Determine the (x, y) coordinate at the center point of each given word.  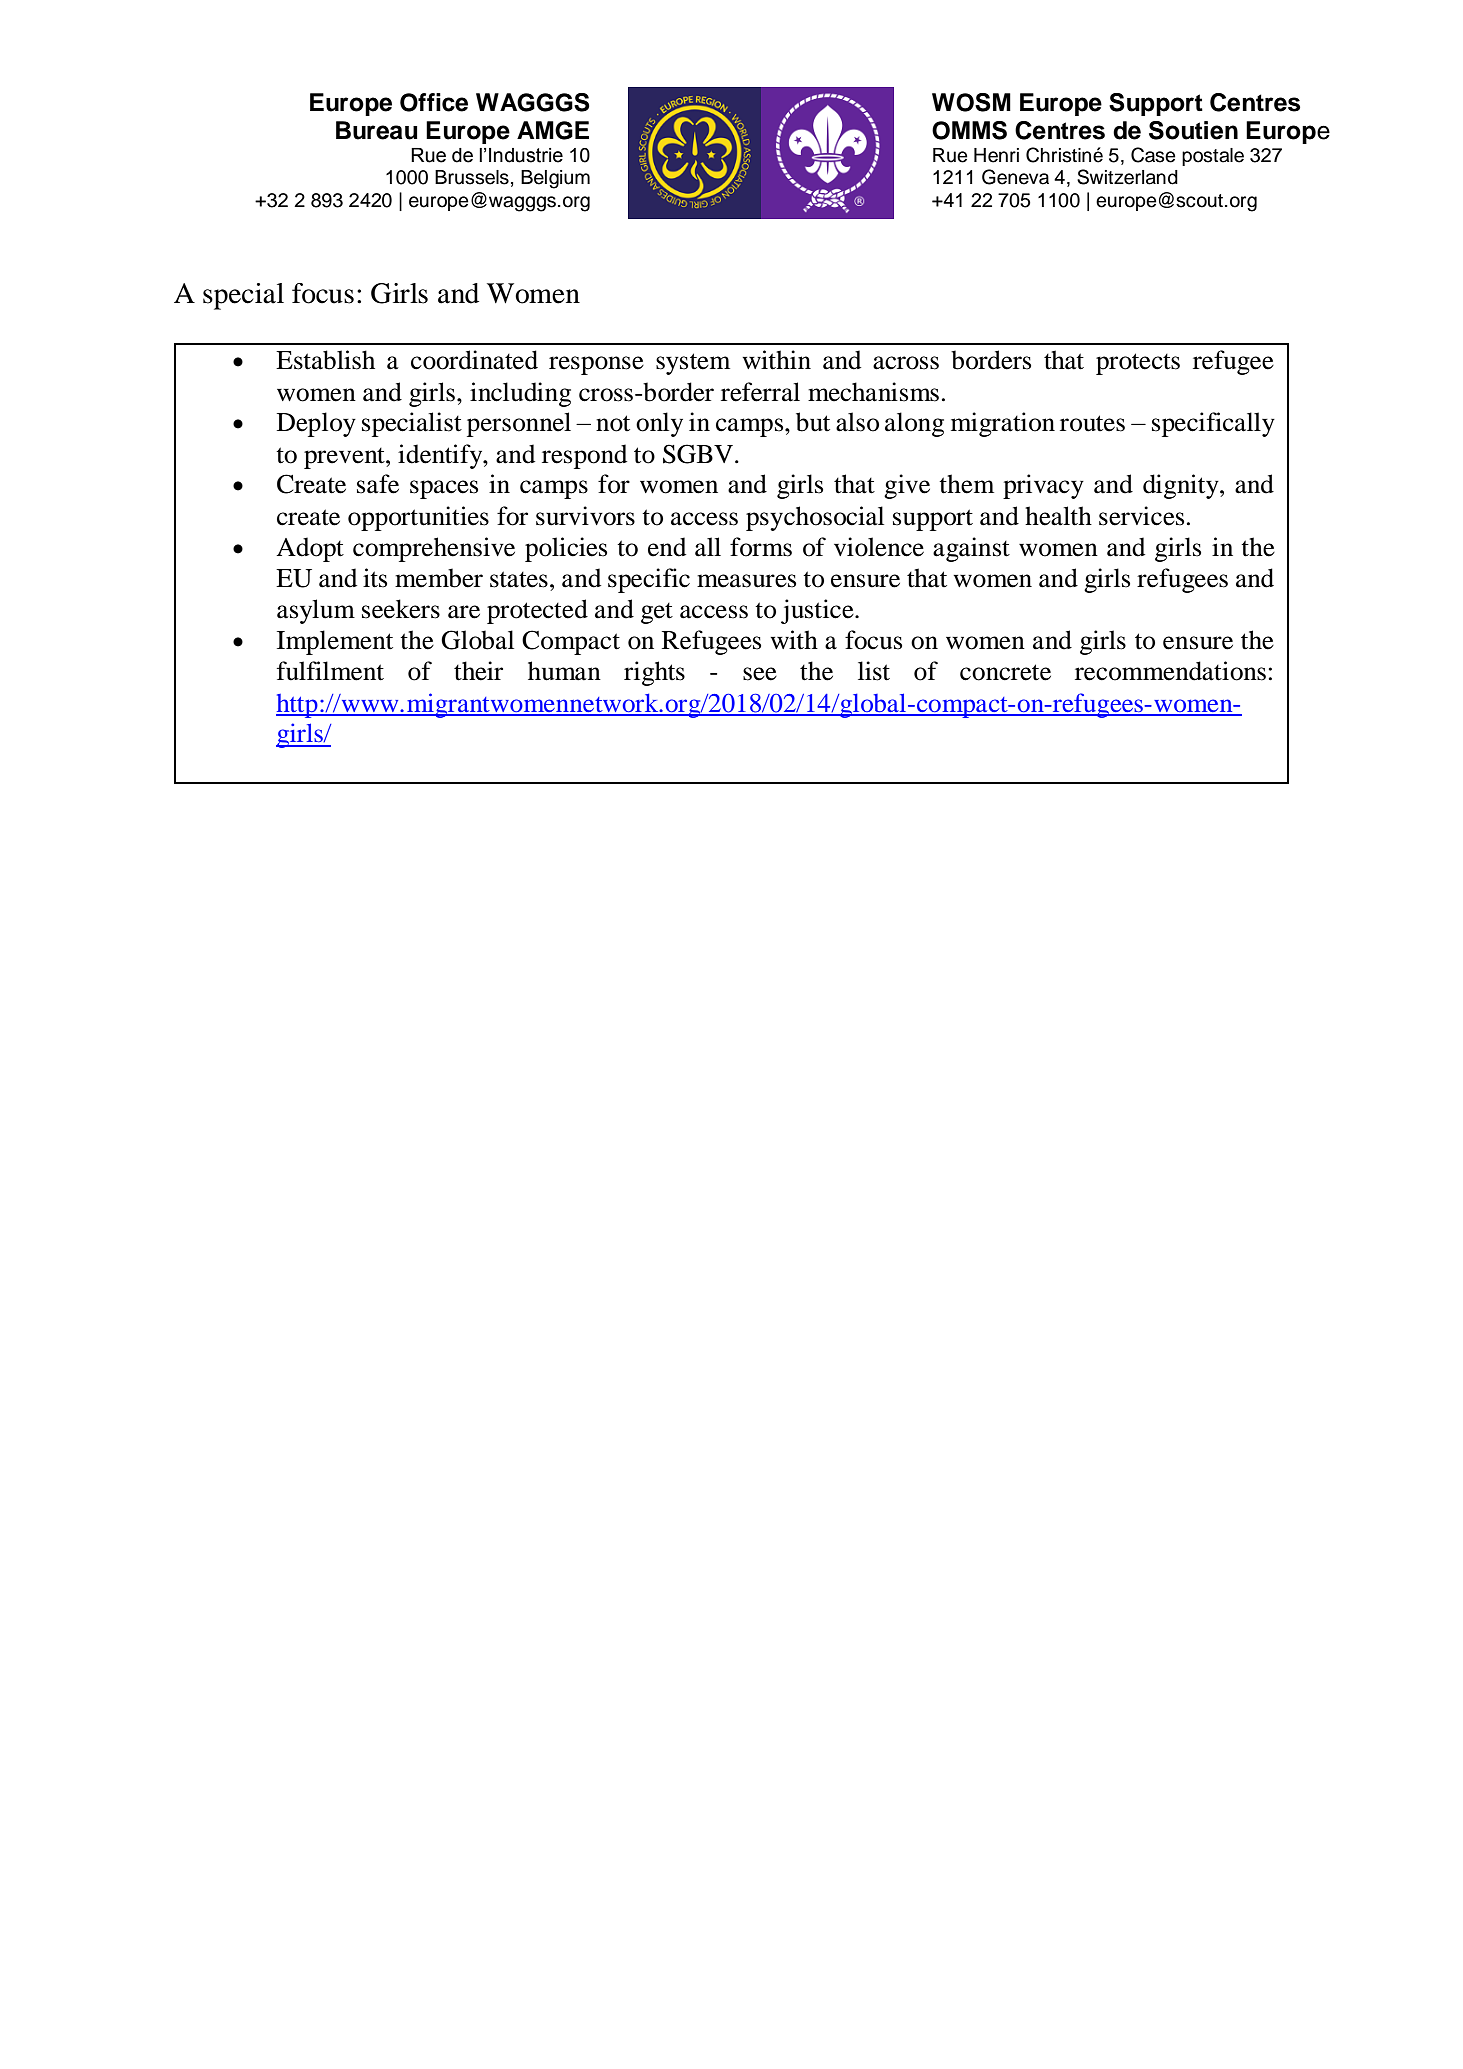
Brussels (472, 177)
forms (761, 547)
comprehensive (434, 549)
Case (1153, 155)
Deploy (316, 424)
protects (1138, 364)
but (813, 422)
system (693, 364)
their (478, 671)
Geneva (1015, 177)
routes (1092, 423)
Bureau (376, 130)
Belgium (555, 179)
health (1058, 516)
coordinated (474, 360)
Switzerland (1127, 177)
